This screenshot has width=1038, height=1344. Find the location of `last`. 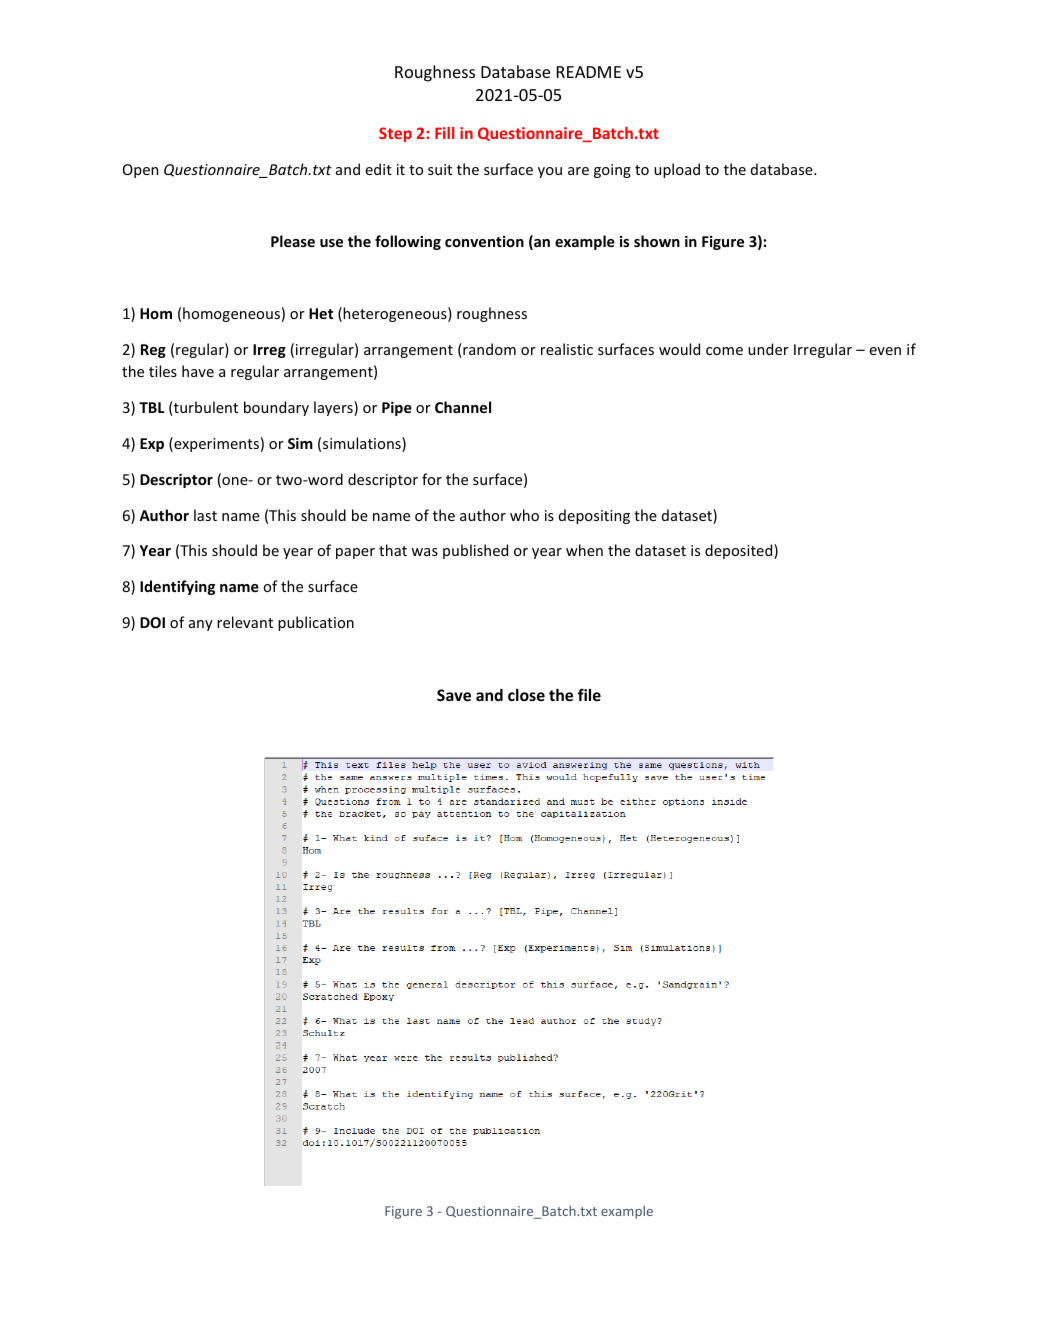

last is located at coordinates (205, 515).
